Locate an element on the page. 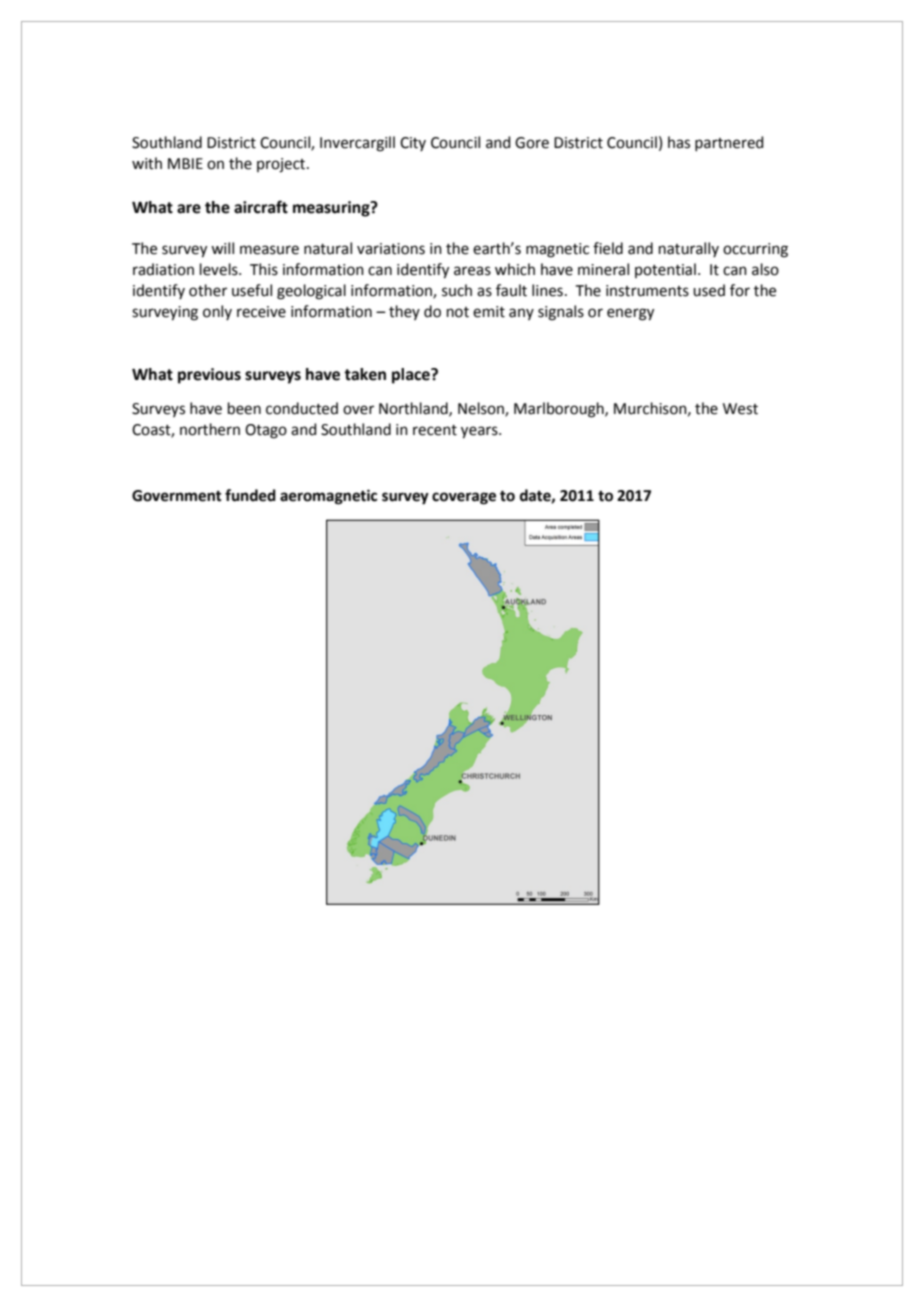  energy is located at coordinates (630, 314).
